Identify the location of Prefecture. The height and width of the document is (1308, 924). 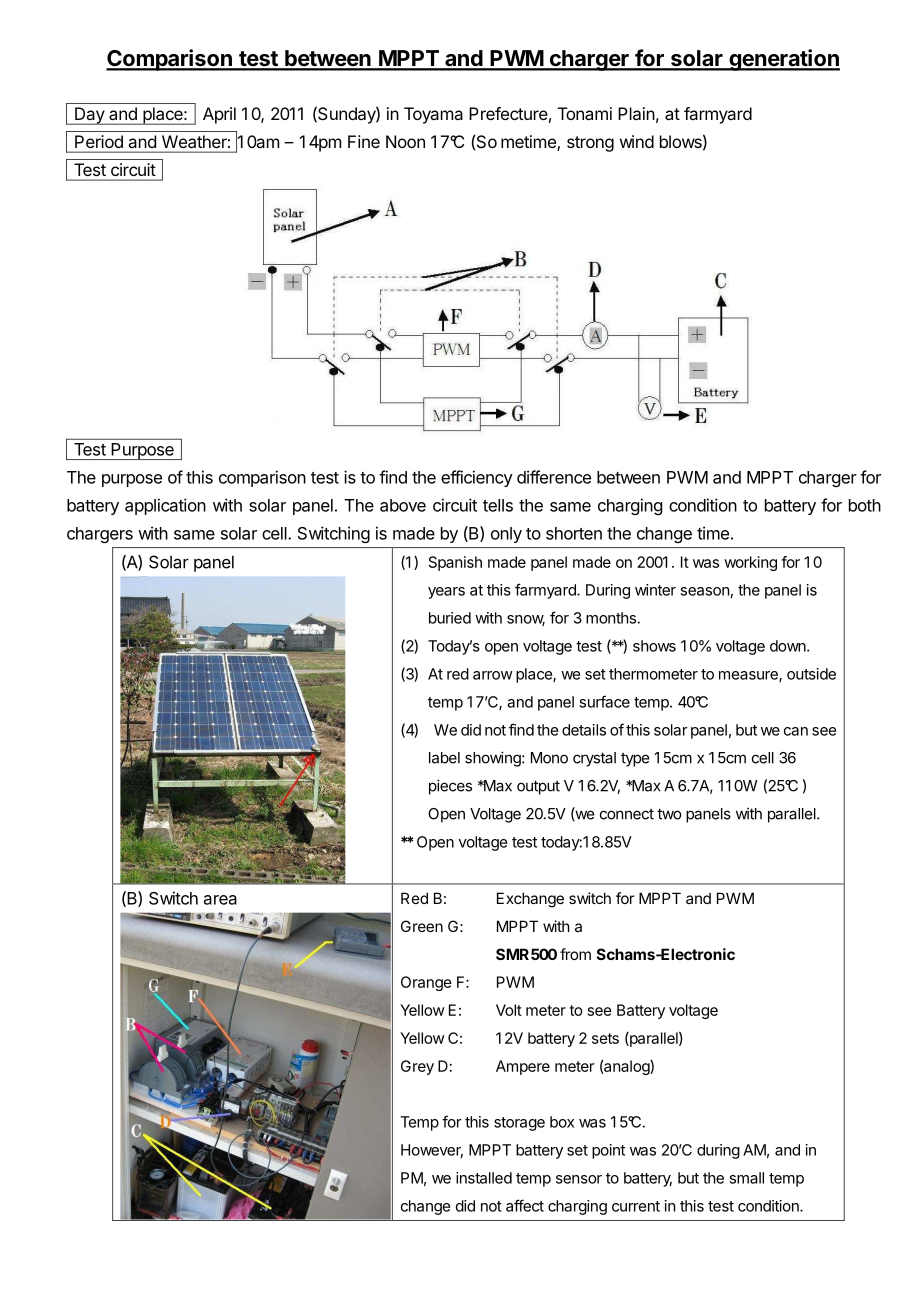
(508, 113).
